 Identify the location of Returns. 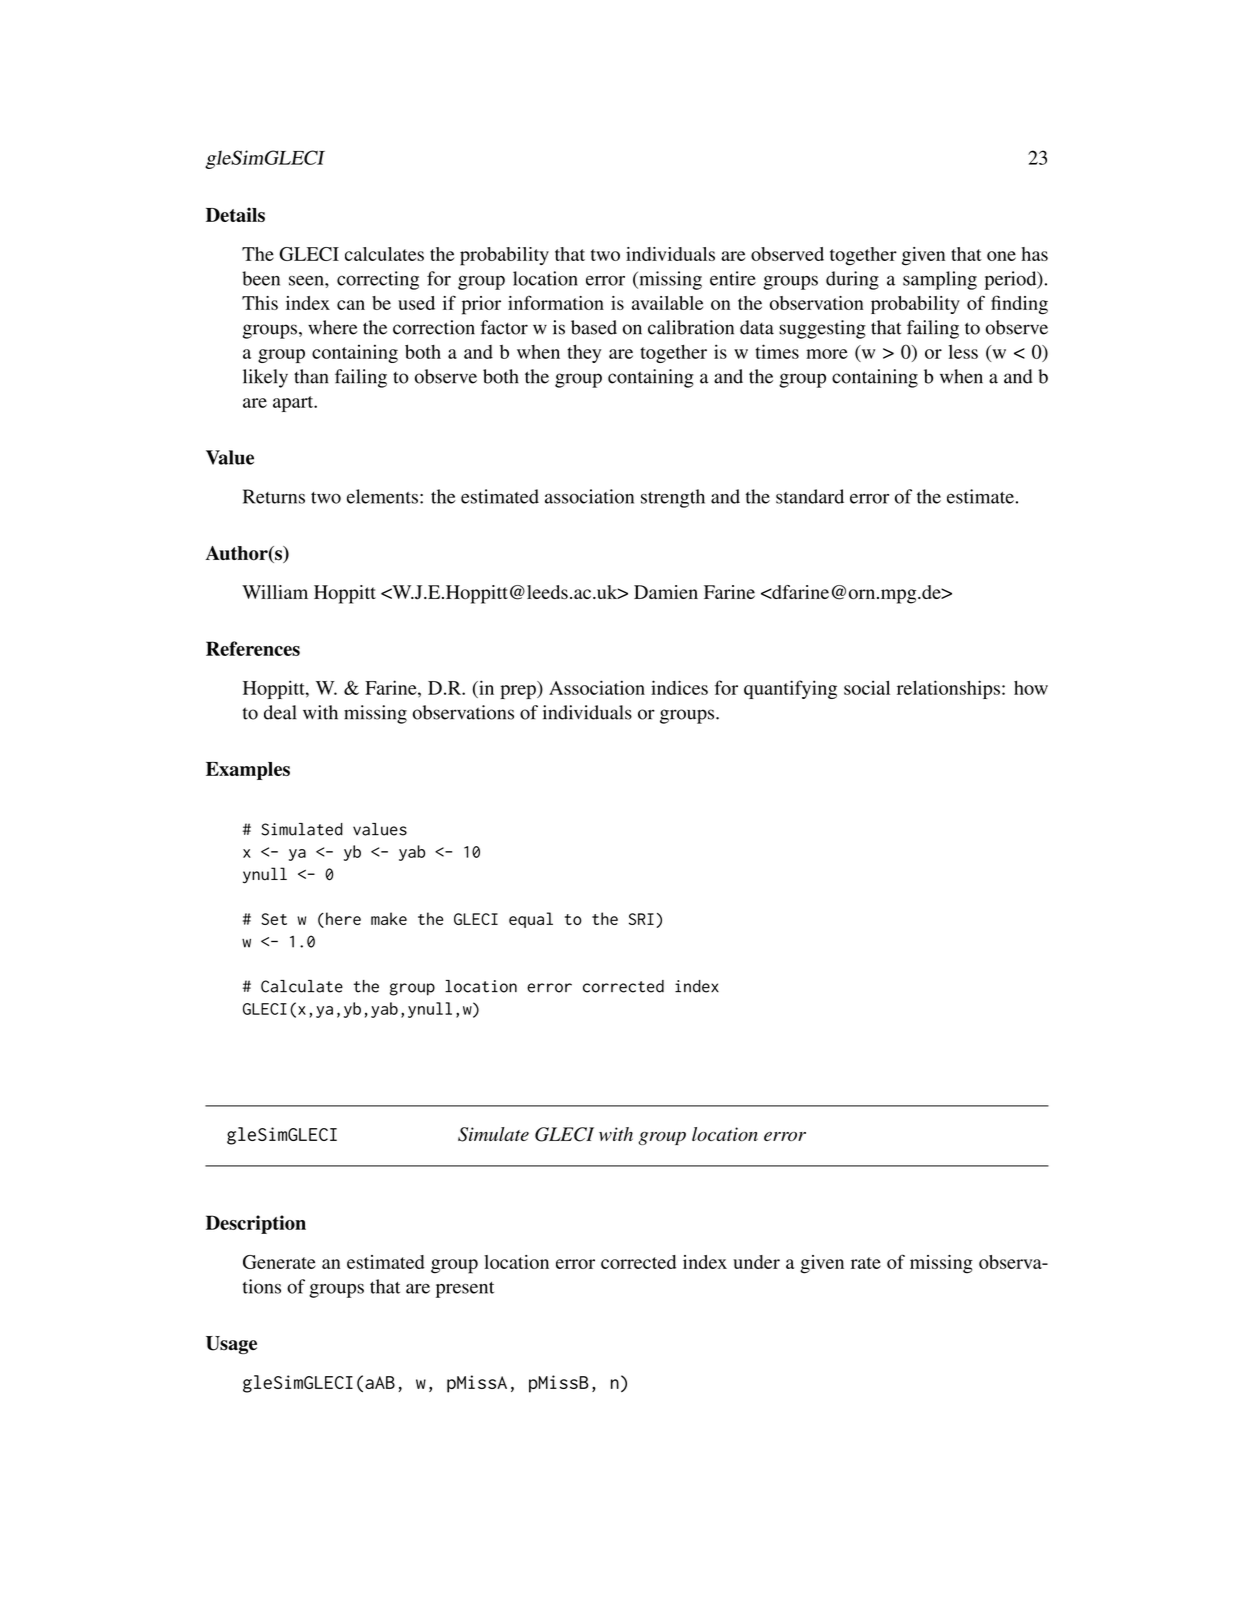
(274, 496).
